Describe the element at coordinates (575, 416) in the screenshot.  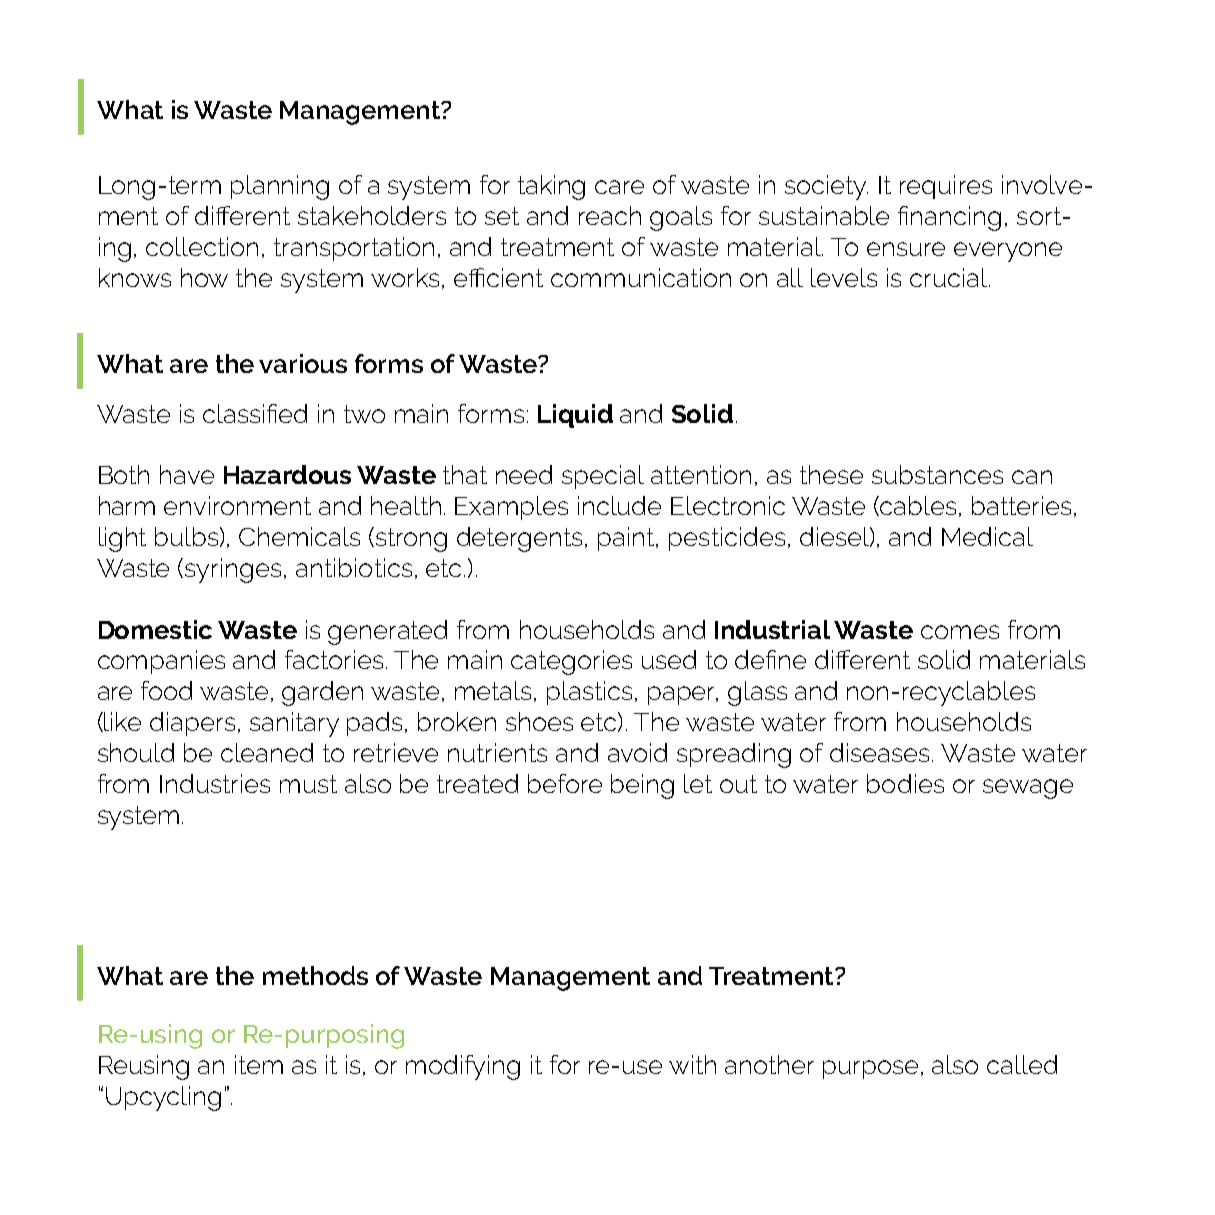
I see `Liquid` at that location.
